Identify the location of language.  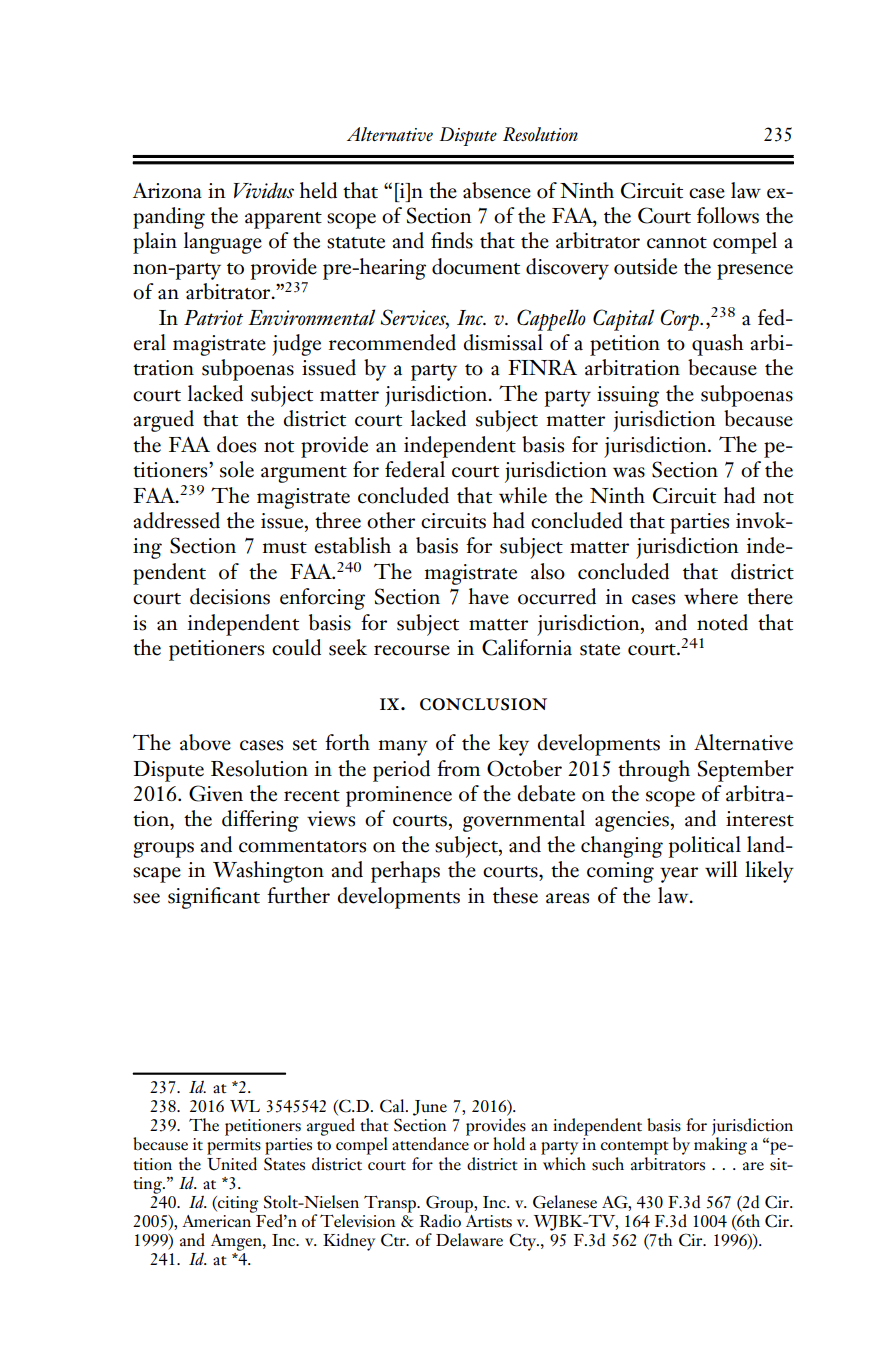
(223, 243).
